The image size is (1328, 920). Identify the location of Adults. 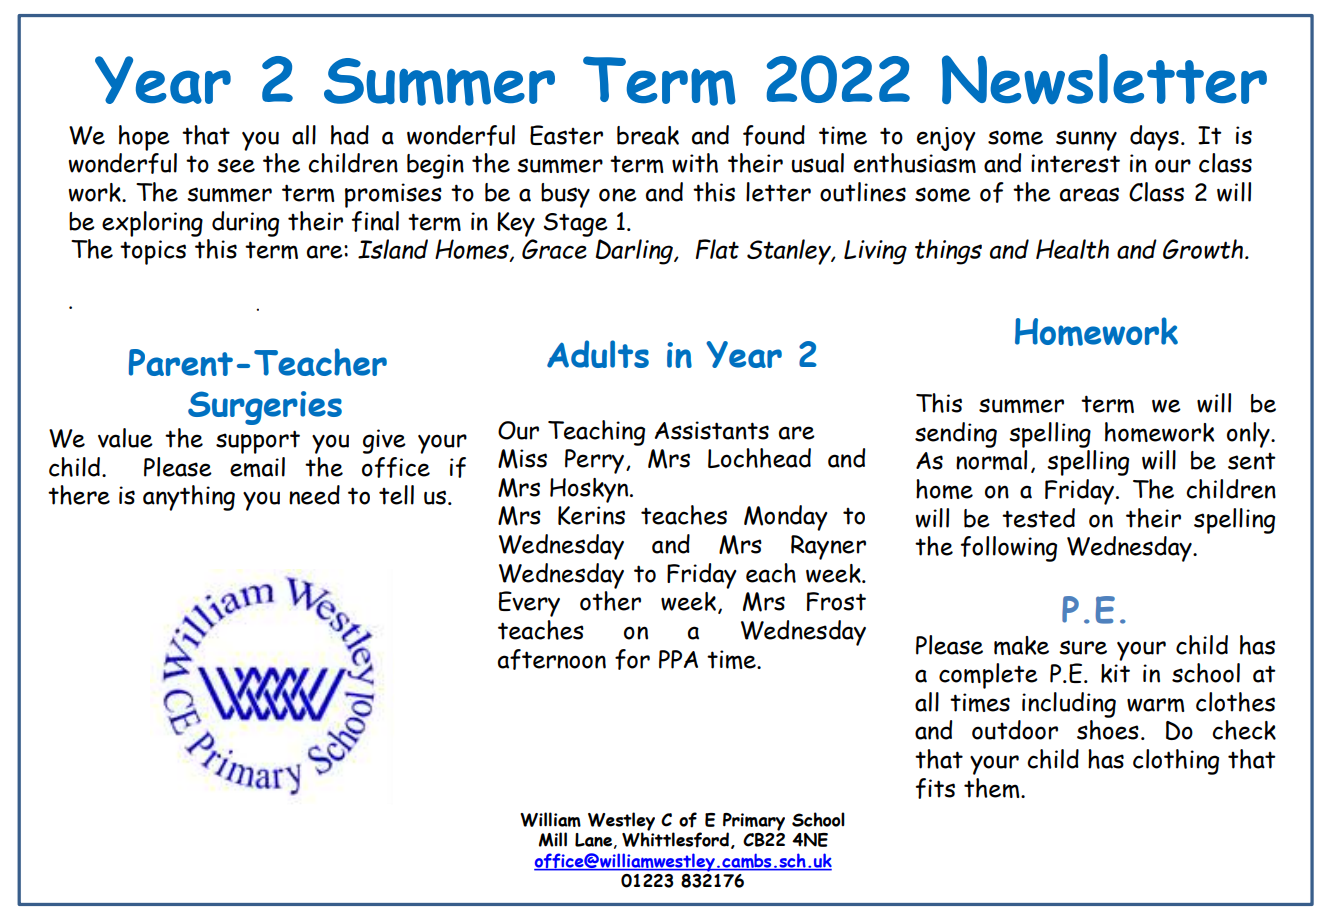
(598, 354).
